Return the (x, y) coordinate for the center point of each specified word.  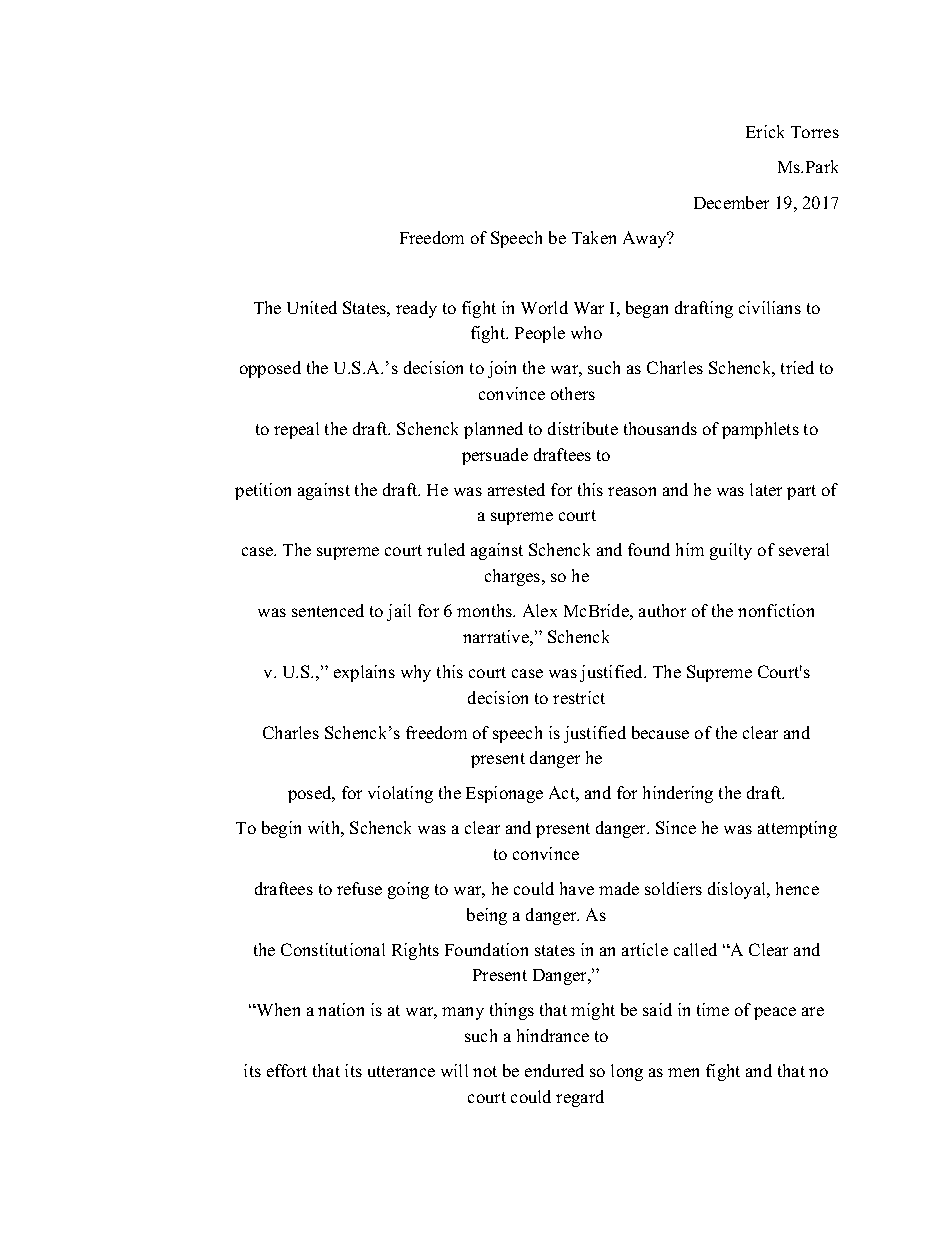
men (683, 1072)
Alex (540, 610)
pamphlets (760, 430)
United (312, 307)
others (573, 393)
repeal (296, 430)
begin (281, 829)
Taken (594, 237)
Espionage (504, 794)
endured (554, 1070)
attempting (797, 829)
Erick (765, 131)
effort (287, 1070)
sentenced (328, 610)
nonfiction (776, 610)
